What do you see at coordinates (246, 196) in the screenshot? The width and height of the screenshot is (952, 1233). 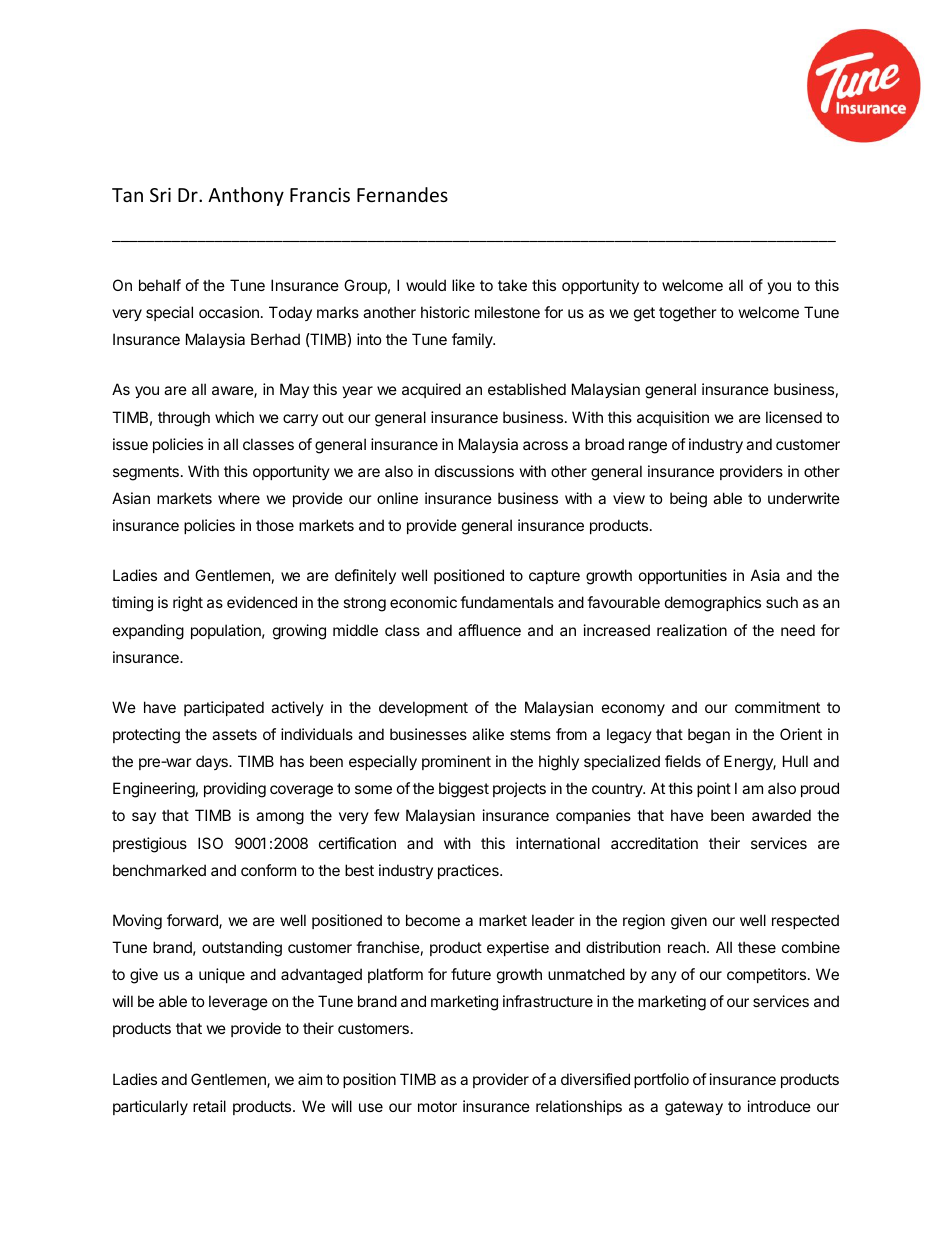 I see `Anthony` at bounding box center [246, 196].
